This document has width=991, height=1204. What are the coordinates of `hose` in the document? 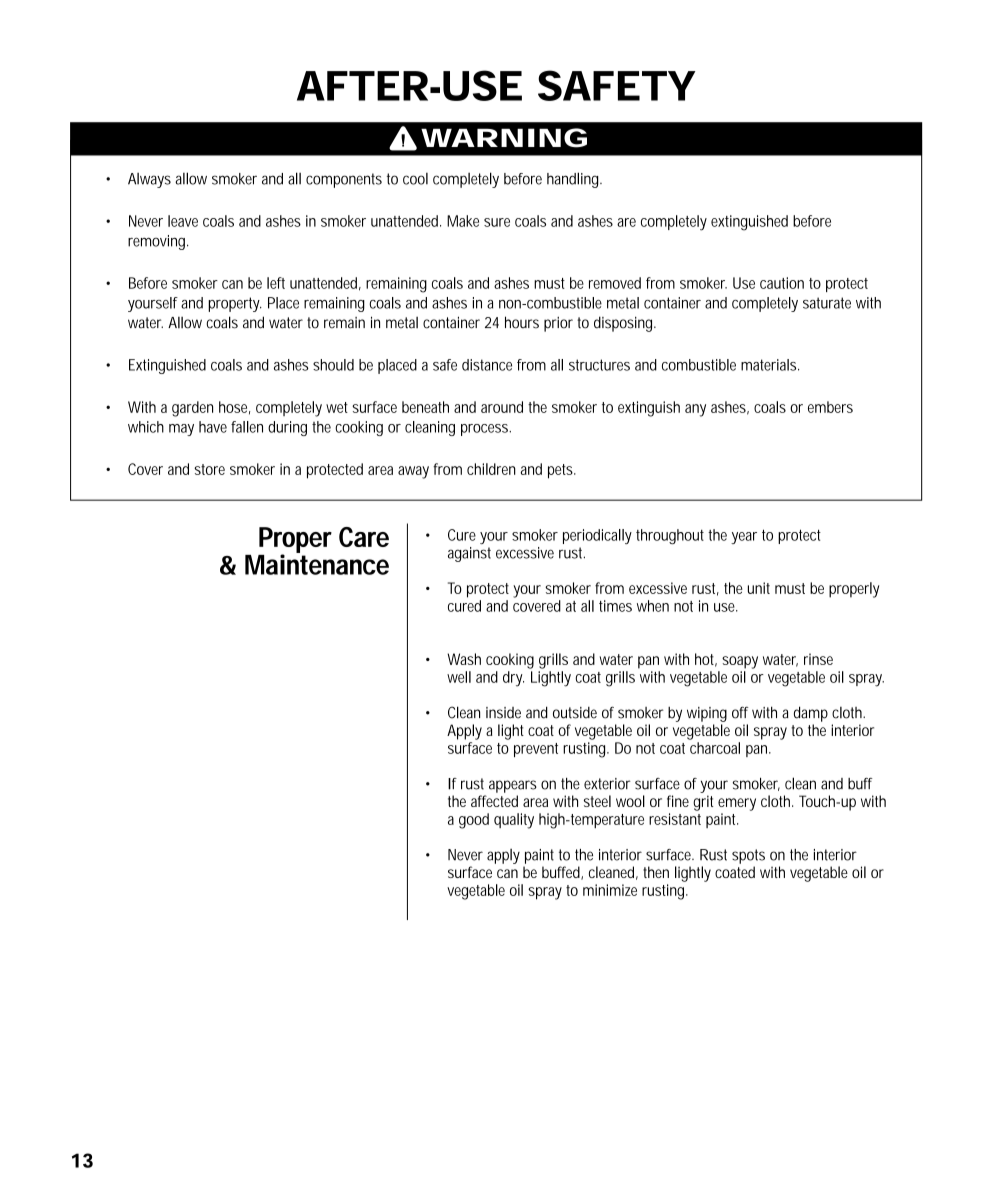 It's located at (234, 408).
